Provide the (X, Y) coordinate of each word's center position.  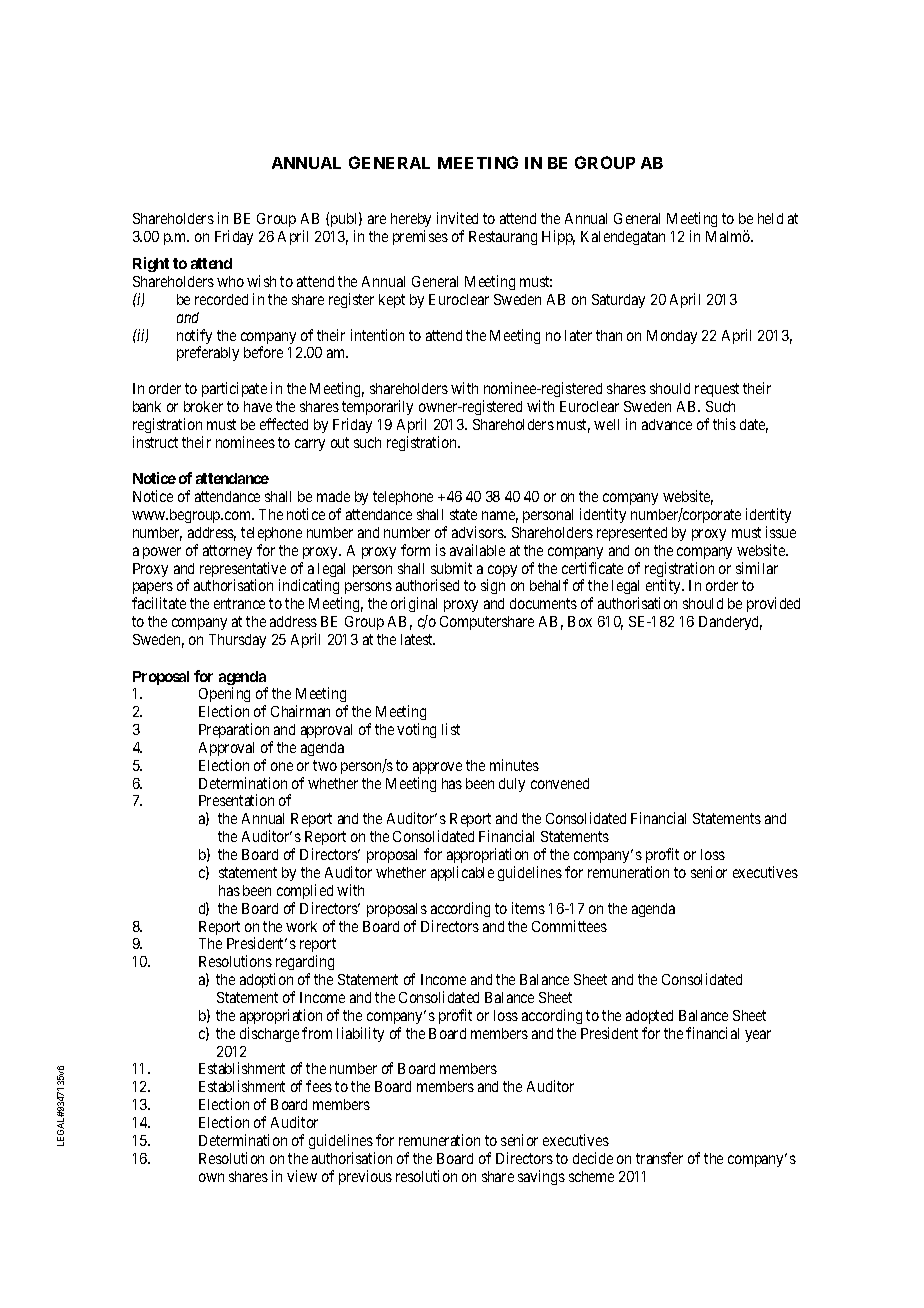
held (770, 218)
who (230, 281)
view (302, 1176)
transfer (659, 1158)
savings (541, 1177)
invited (457, 218)
